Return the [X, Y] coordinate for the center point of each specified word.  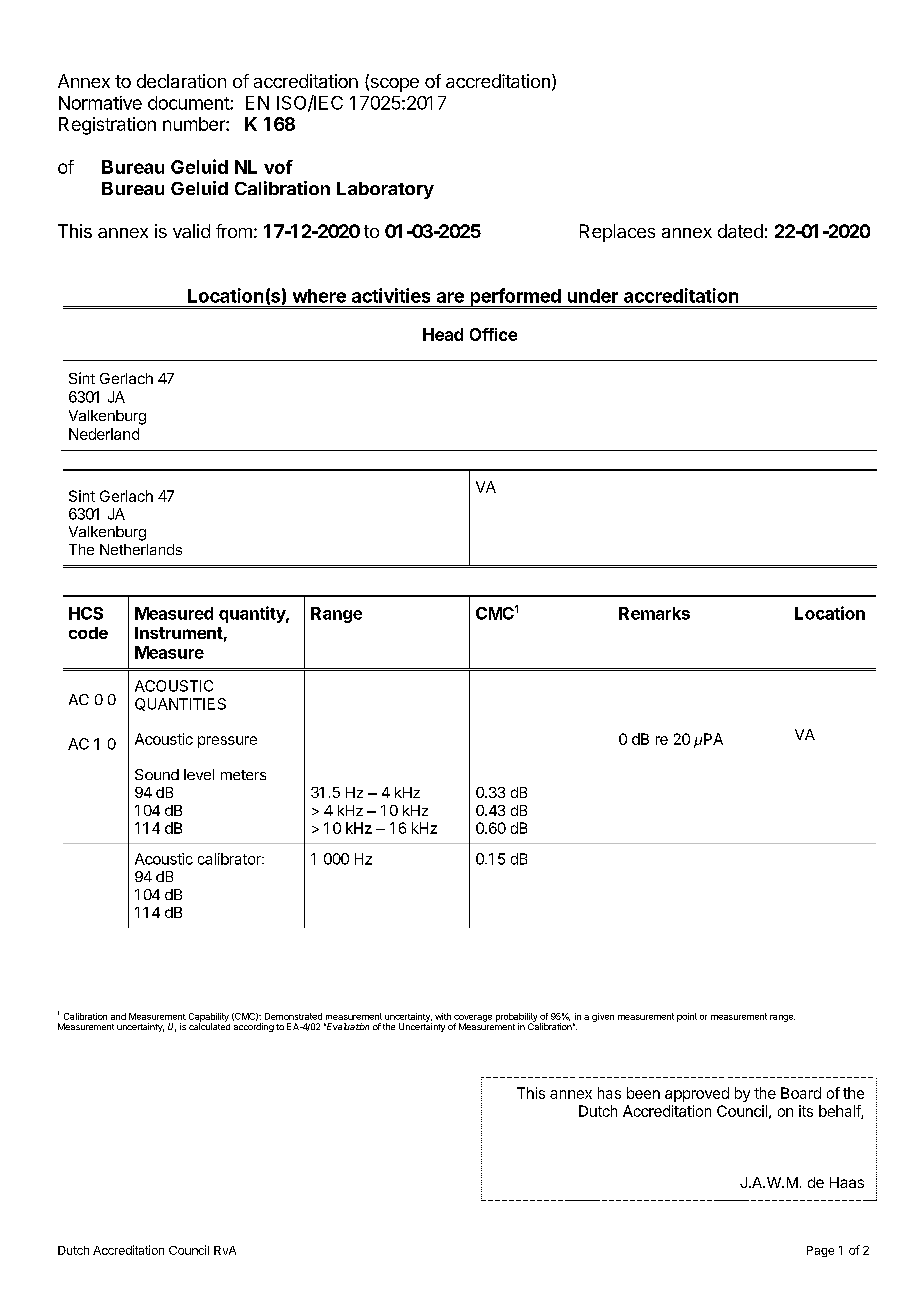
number [195, 124]
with [443, 1016]
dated [740, 231]
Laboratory [385, 190]
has [609, 1093]
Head [443, 334]
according [254, 1027]
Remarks [654, 613]
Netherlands [141, 549]
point [687, 1017]
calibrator [230, 859]
